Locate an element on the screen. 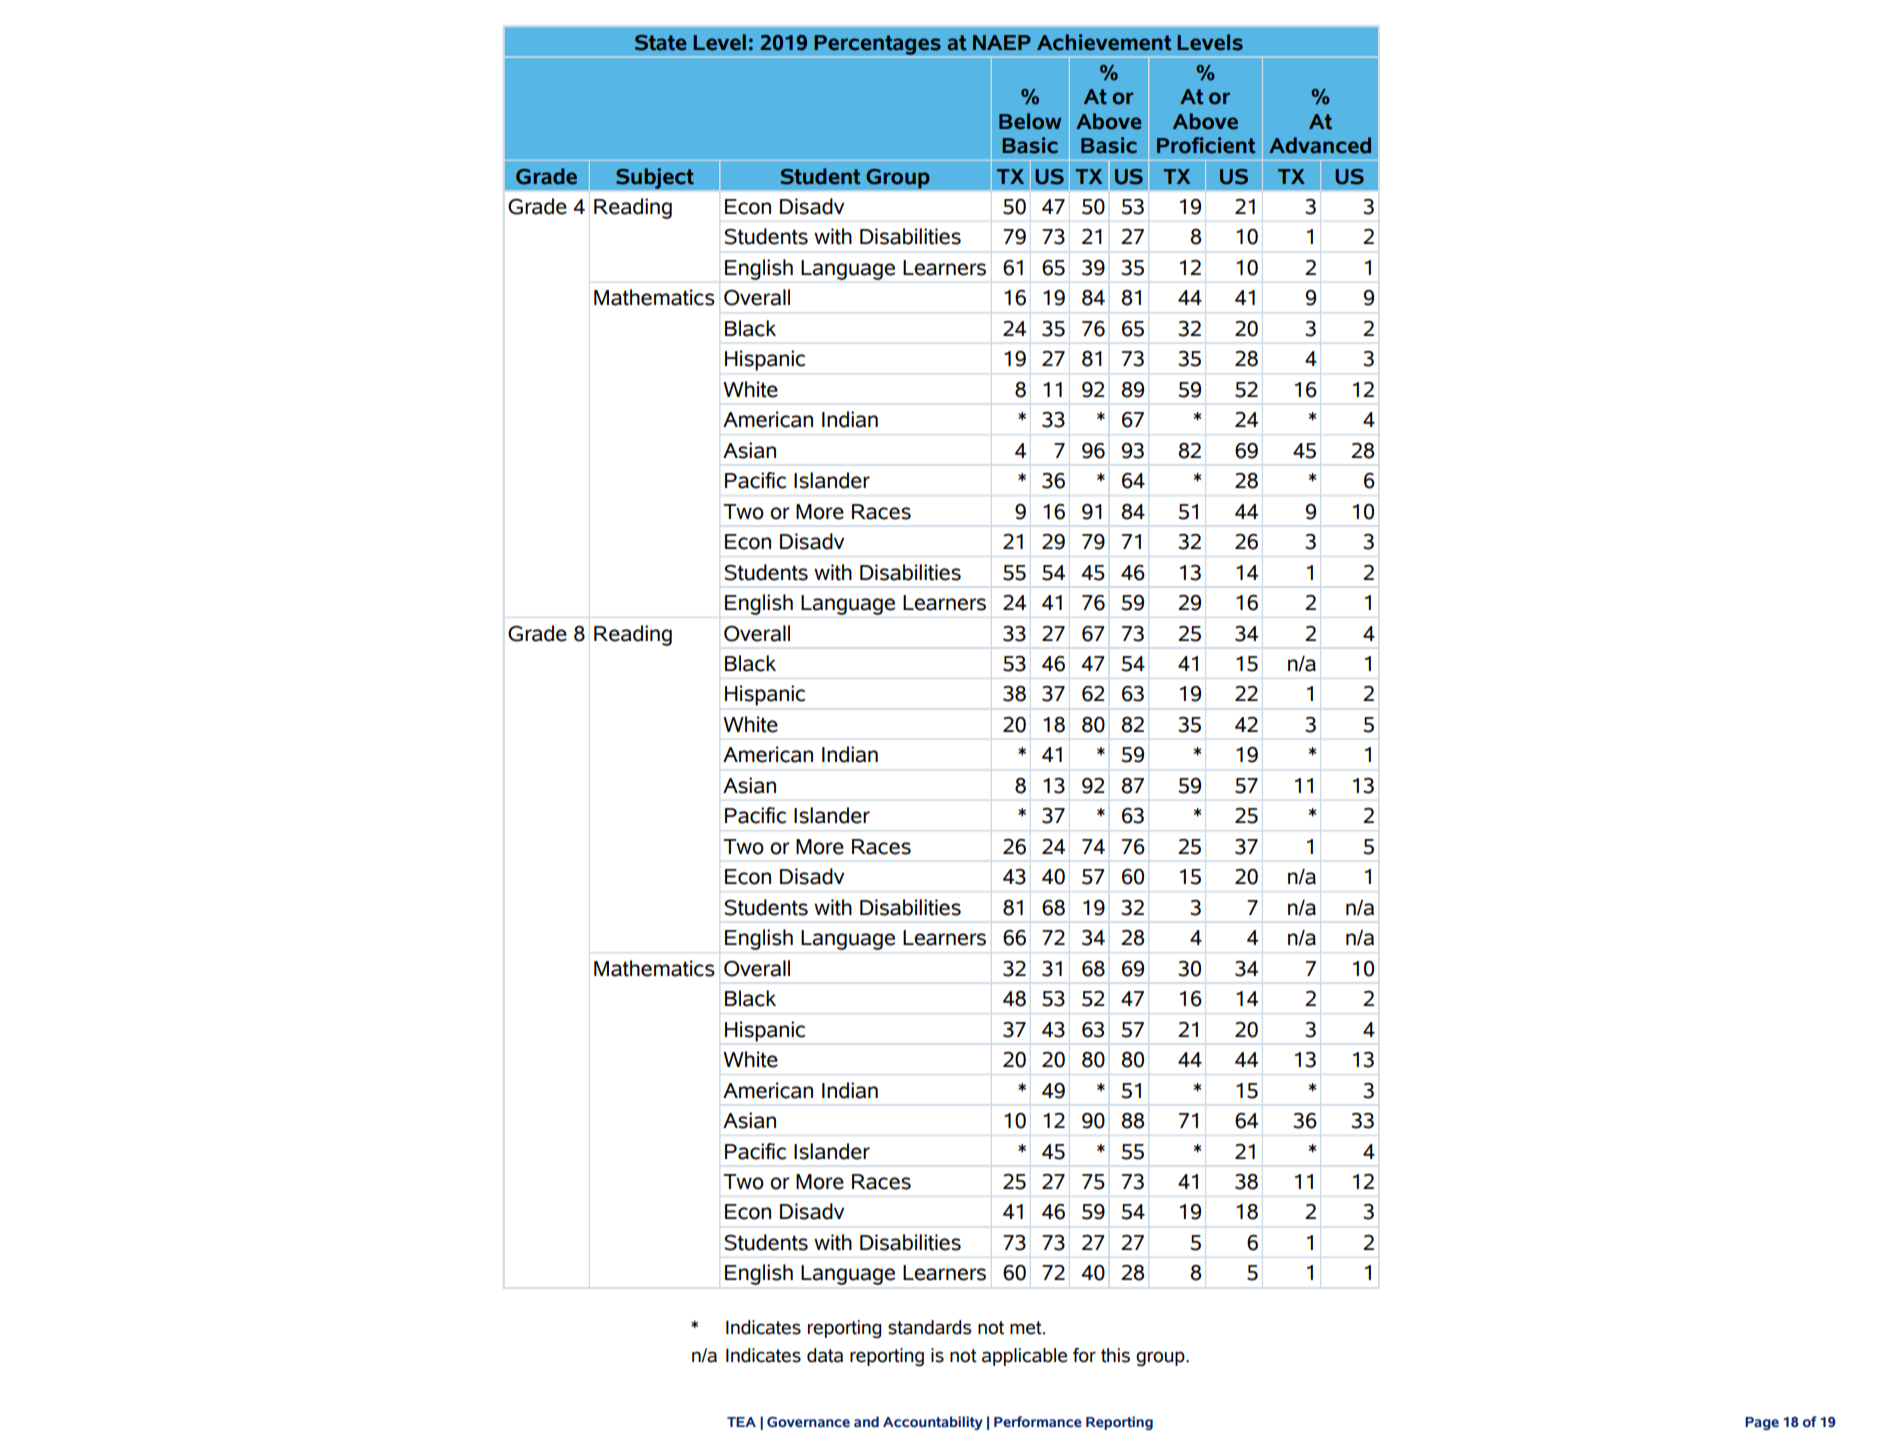 The image size is (1883, 1455). Subject is located at coordinates (655, 178).
